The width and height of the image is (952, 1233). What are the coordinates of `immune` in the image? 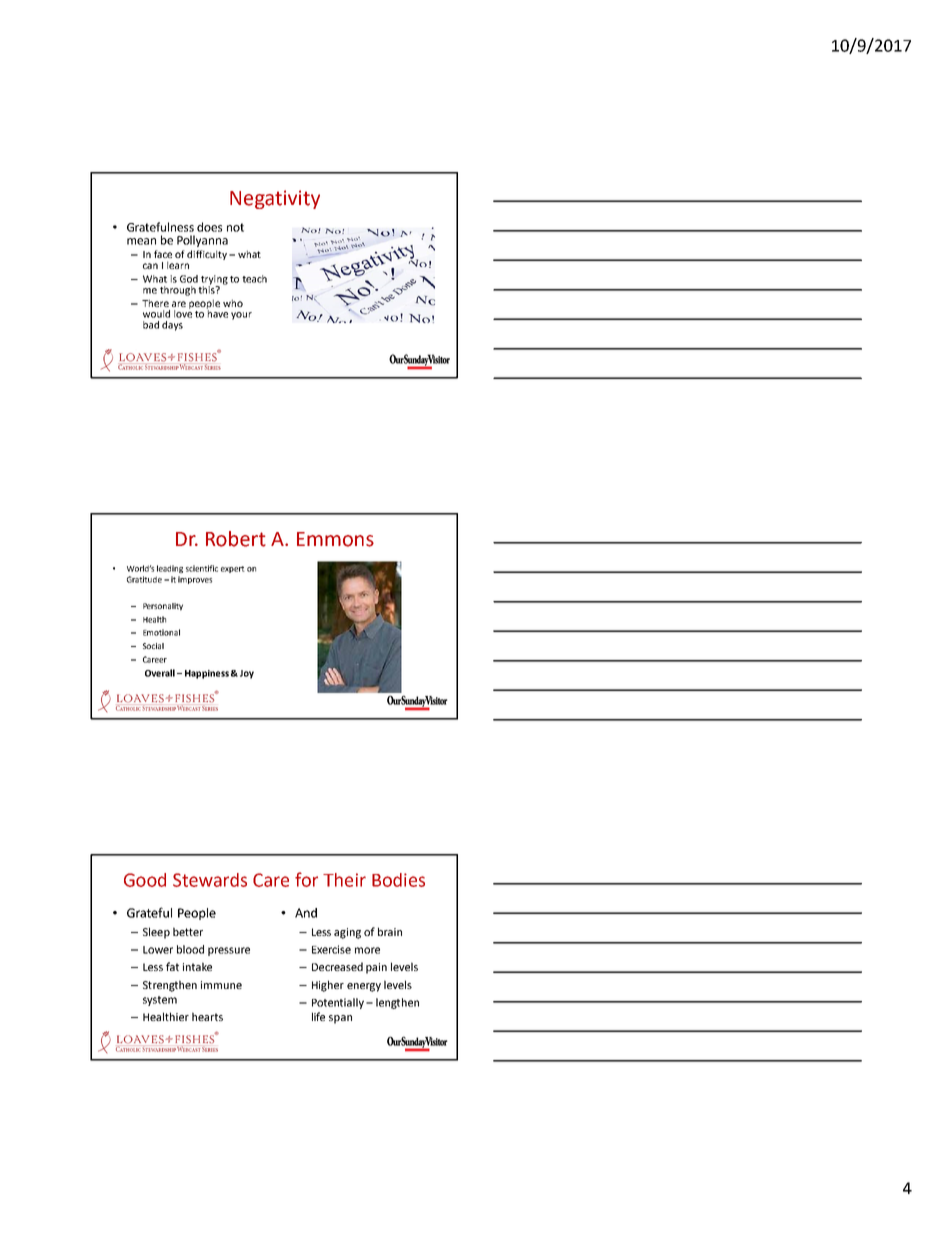 It's located at (221, 985).
